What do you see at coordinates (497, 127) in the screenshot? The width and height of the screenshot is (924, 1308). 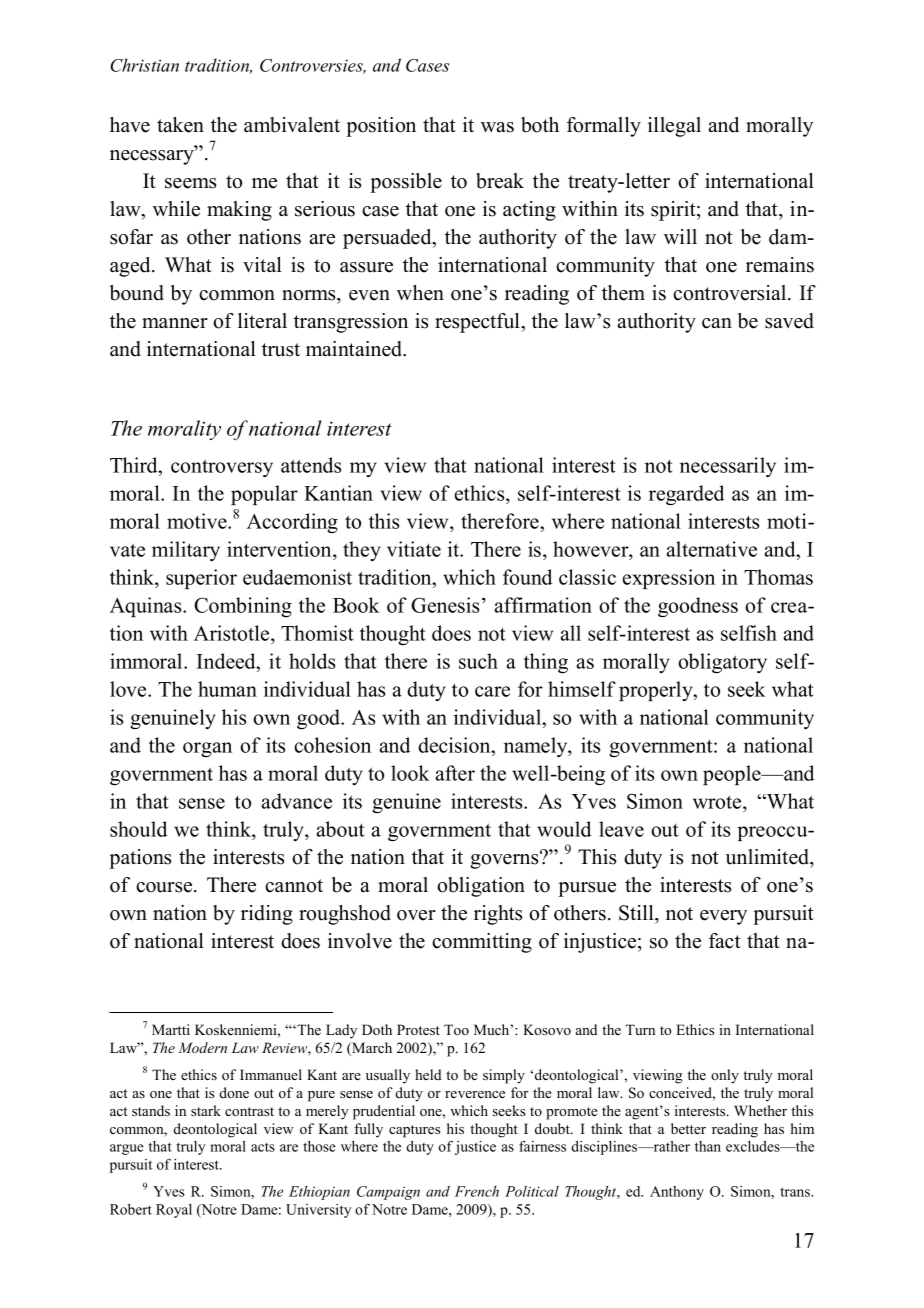 I see `was` at bounding box center [497, 127].
